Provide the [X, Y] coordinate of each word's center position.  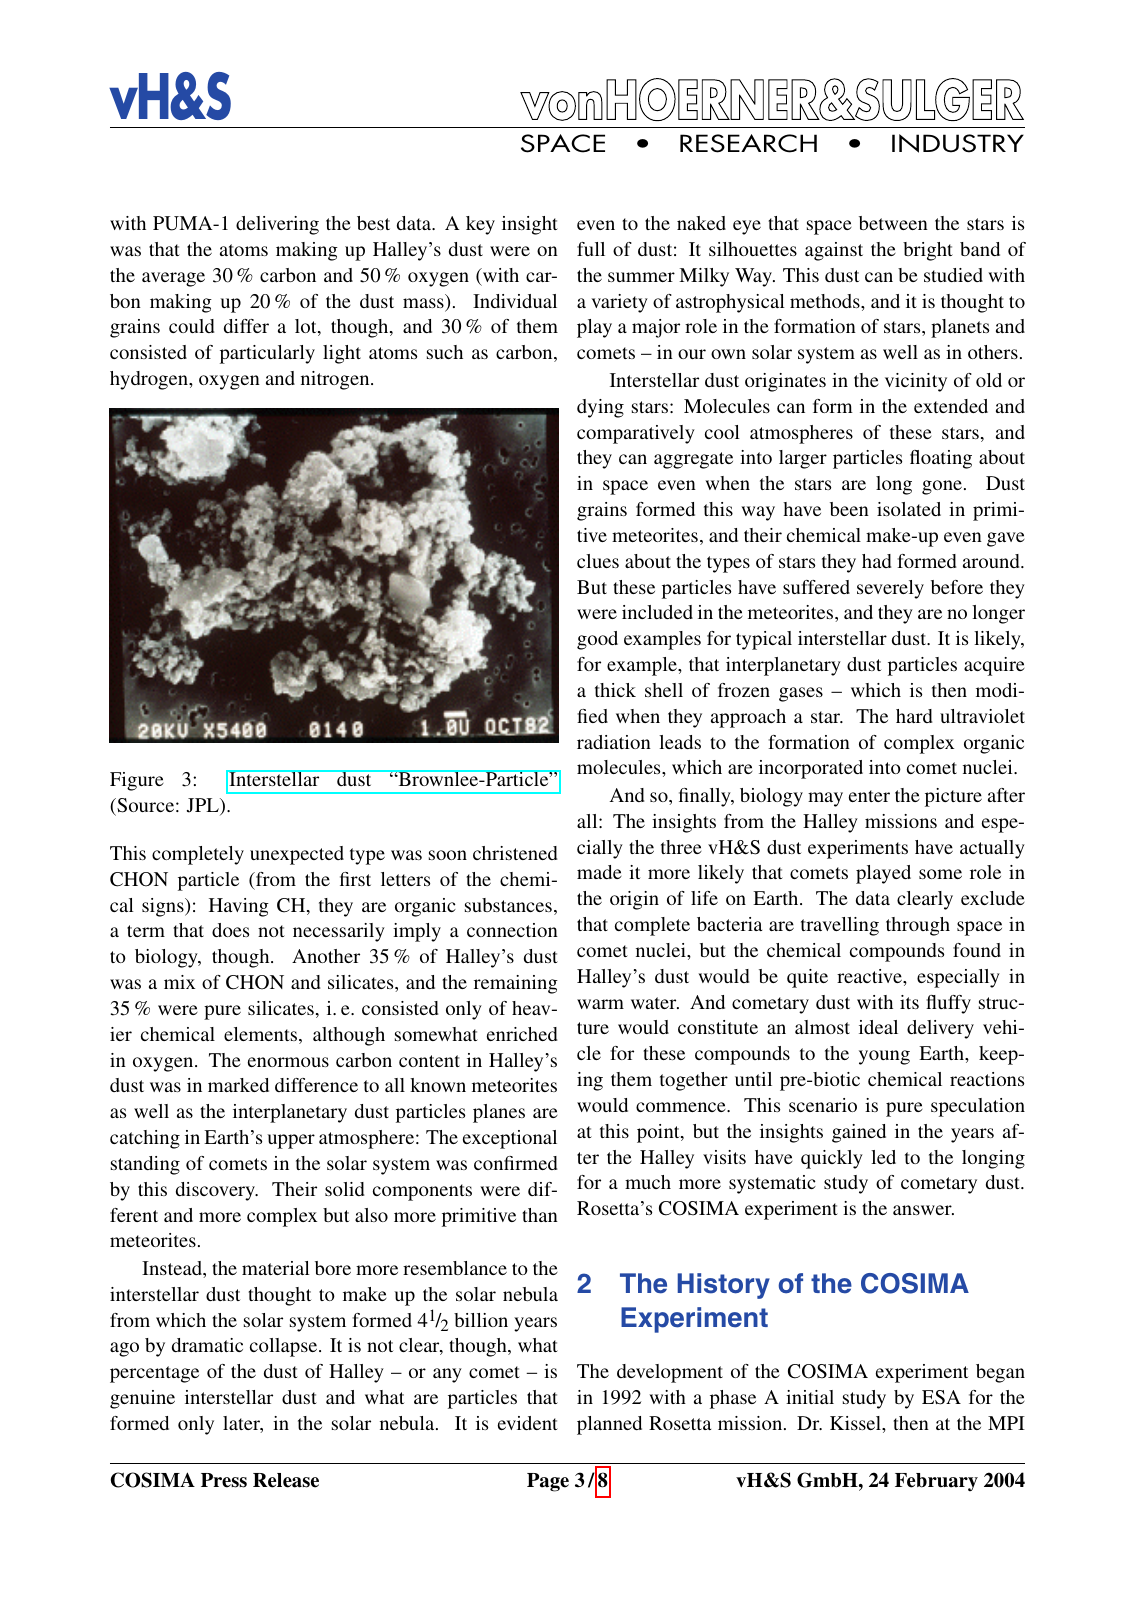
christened [515, 853]
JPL [204, 806]
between [893, 223]
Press [224, 1480]
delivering [277, 225]
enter [869, 796]
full [591, 249]
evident [528, 1423]
